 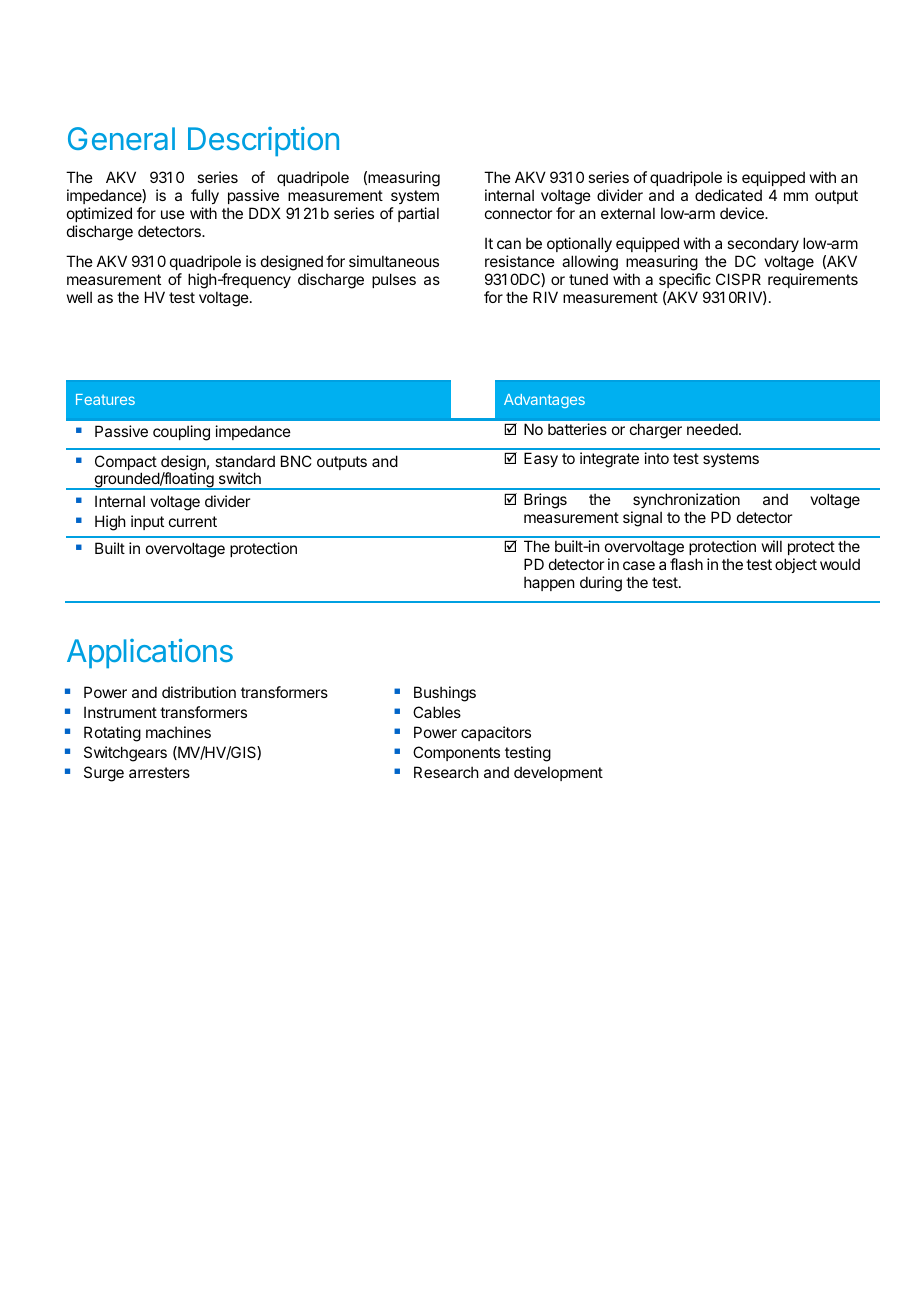 I want to click on arresters, so click(x=159, y=772).
